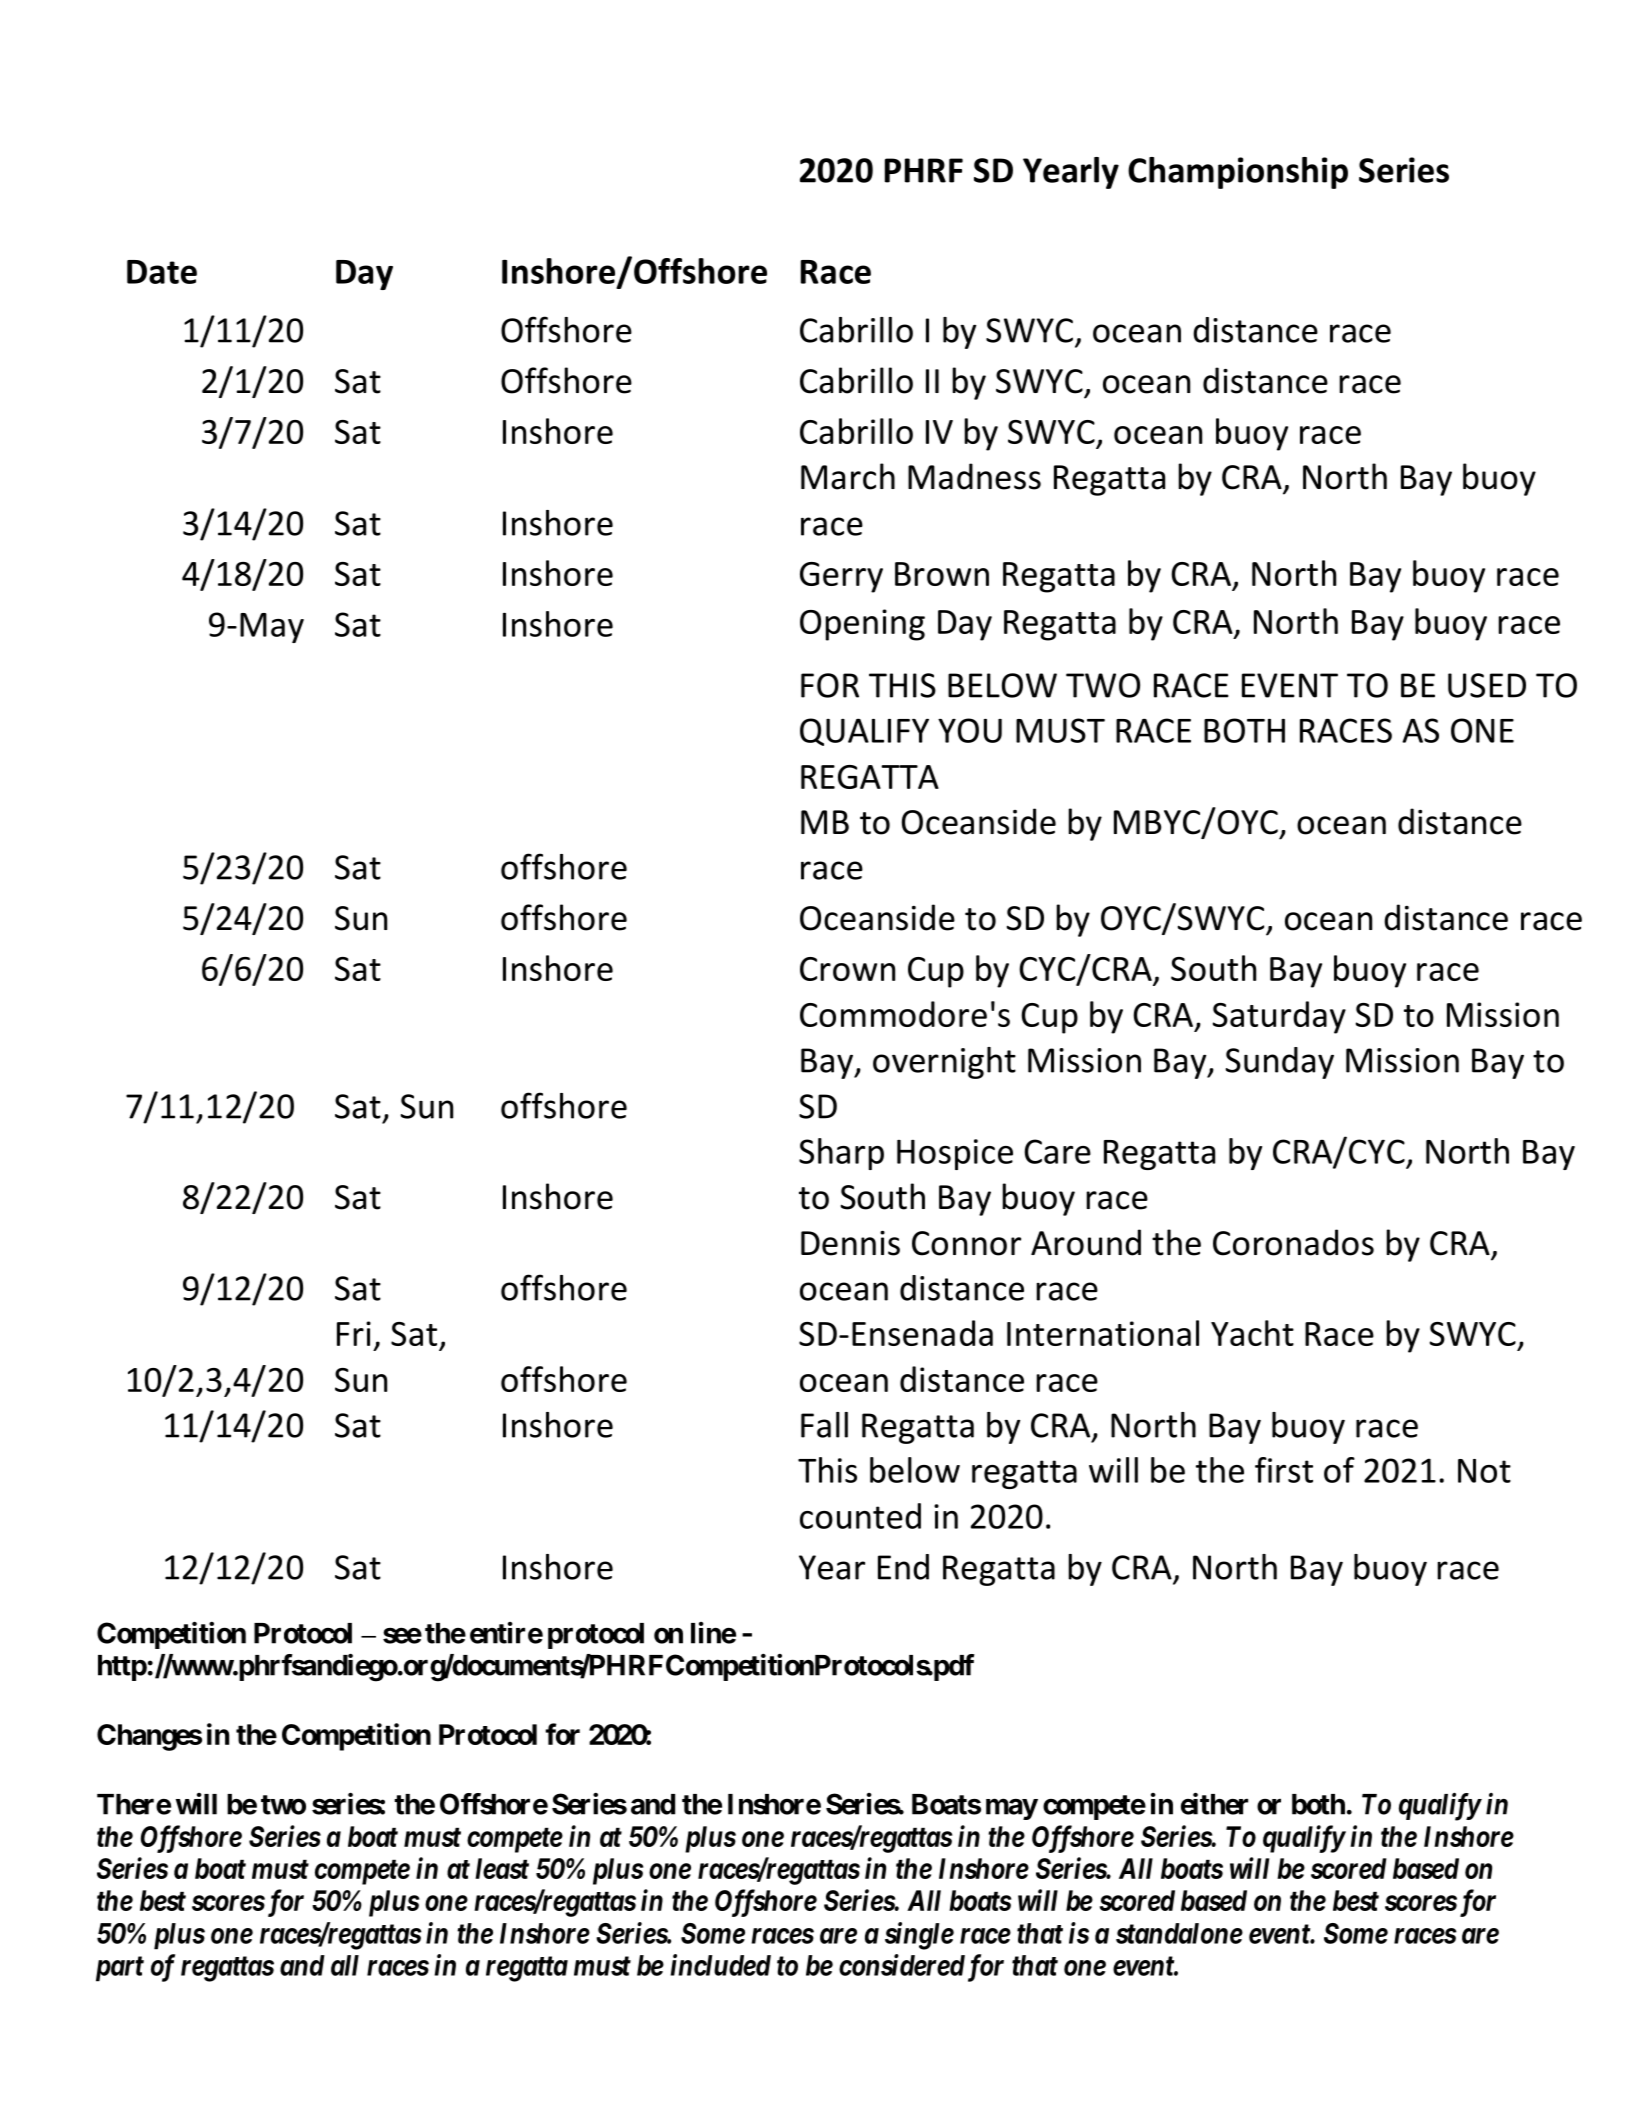 The width and height of the document is (1633, 2113). Describe the element at coordinates (862, 625) in the document. I see `Opening` at that location.
